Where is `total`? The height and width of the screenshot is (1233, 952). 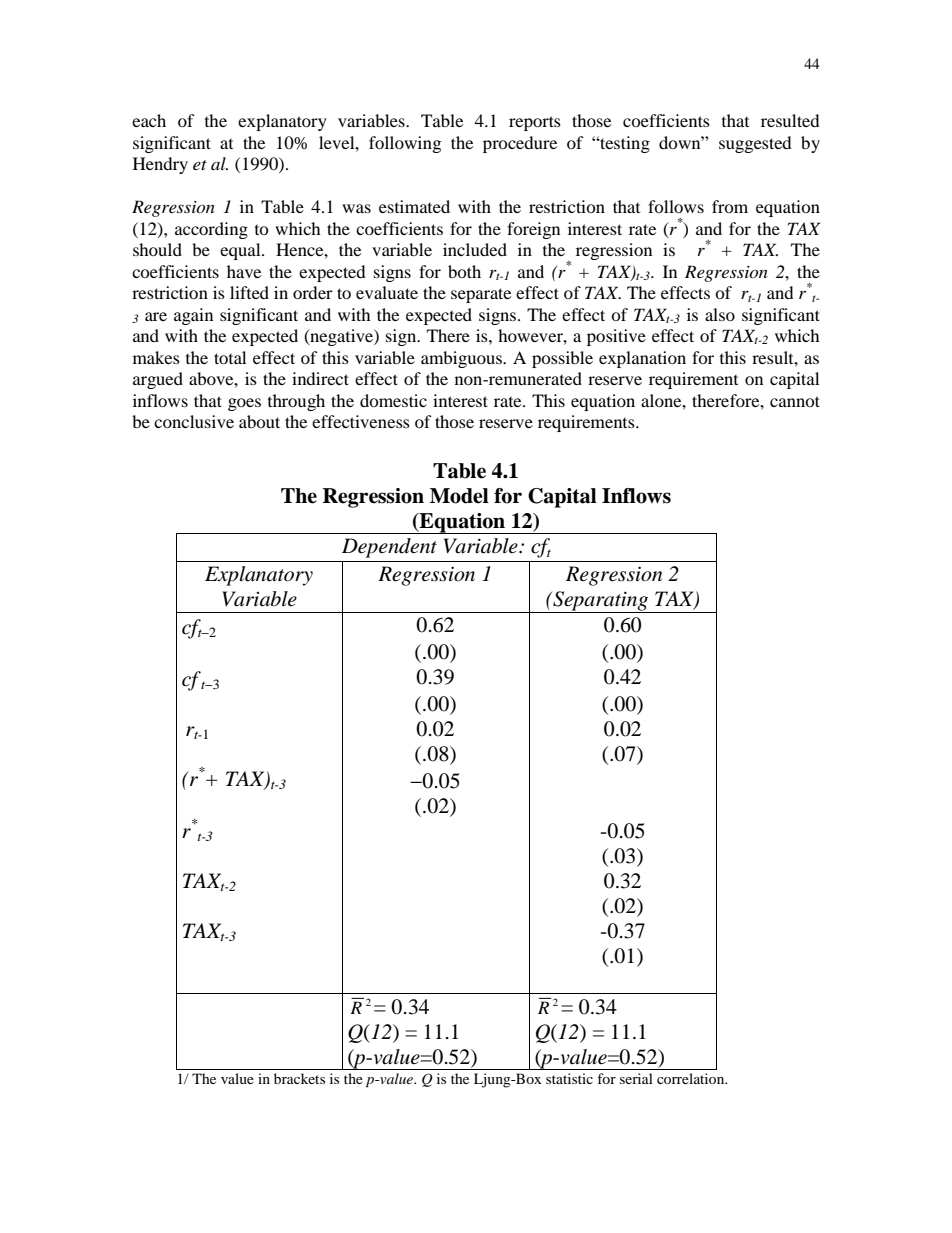 total is located at coordinates (230, 357).
